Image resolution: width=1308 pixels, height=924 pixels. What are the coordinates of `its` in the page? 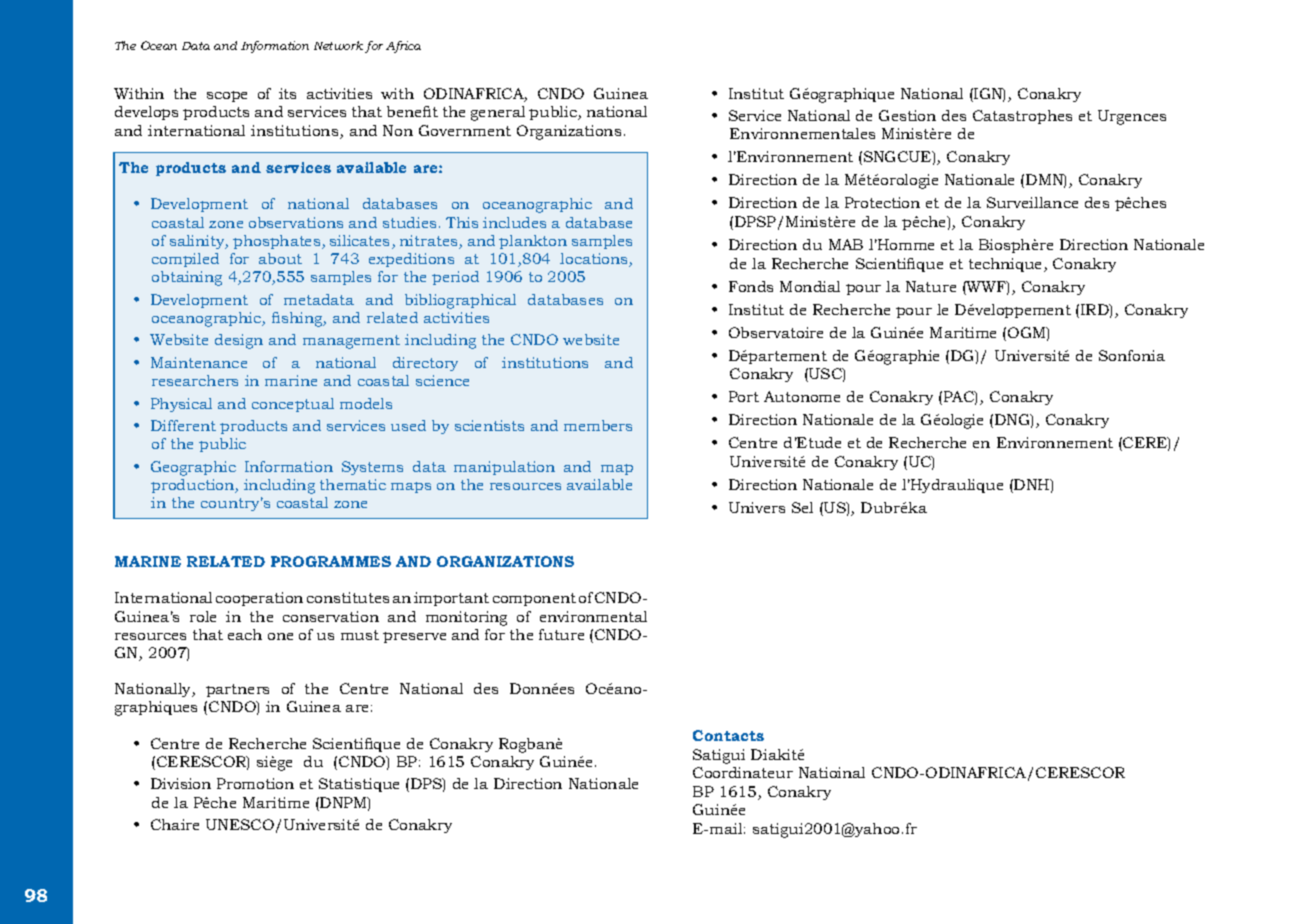 It's located at (287, 93).
